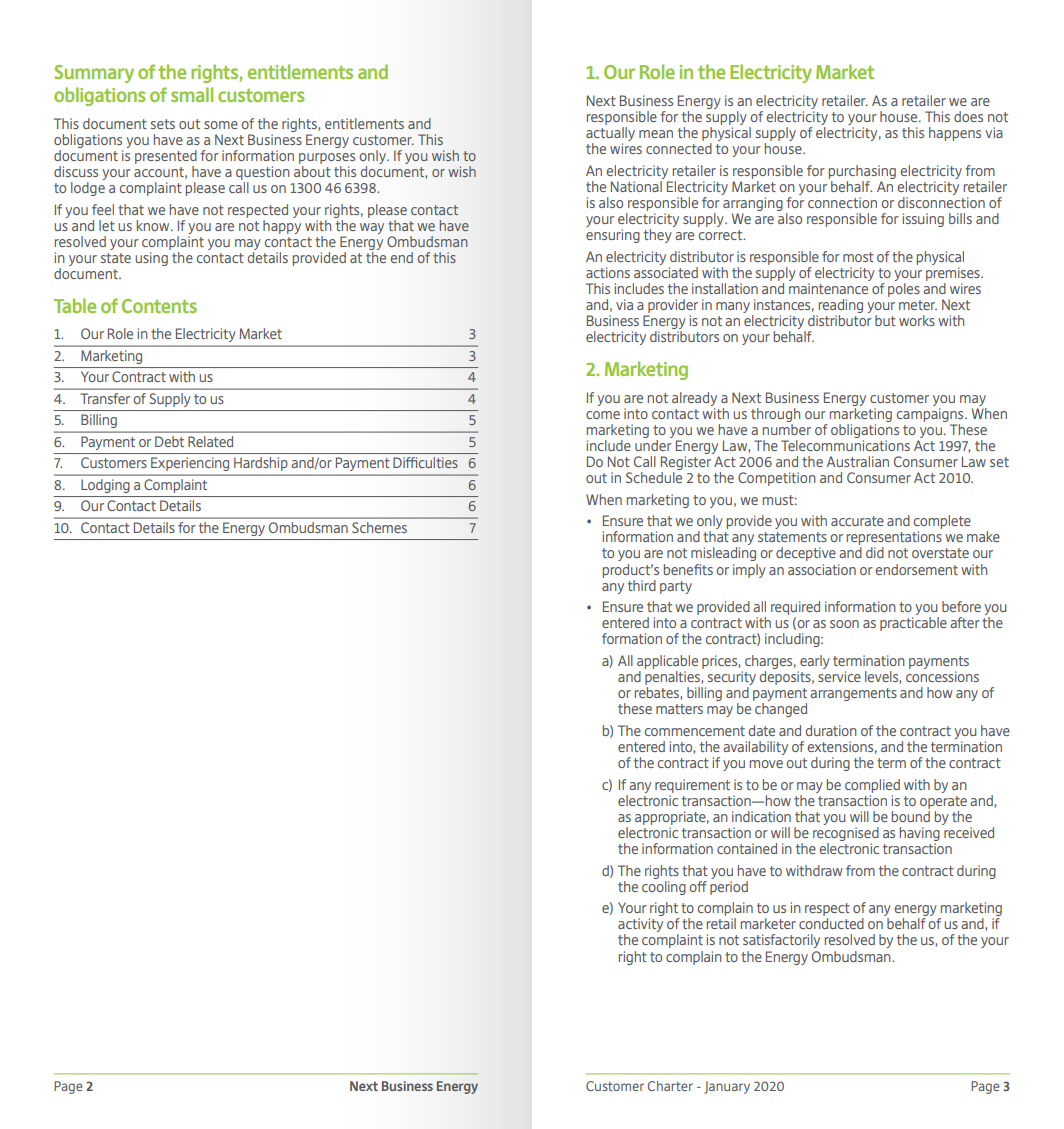 This image has height=1129, width=1064. What do you see at coordinates (917, 320) in the image?
I see `works` at bounding box center [917, 320].
